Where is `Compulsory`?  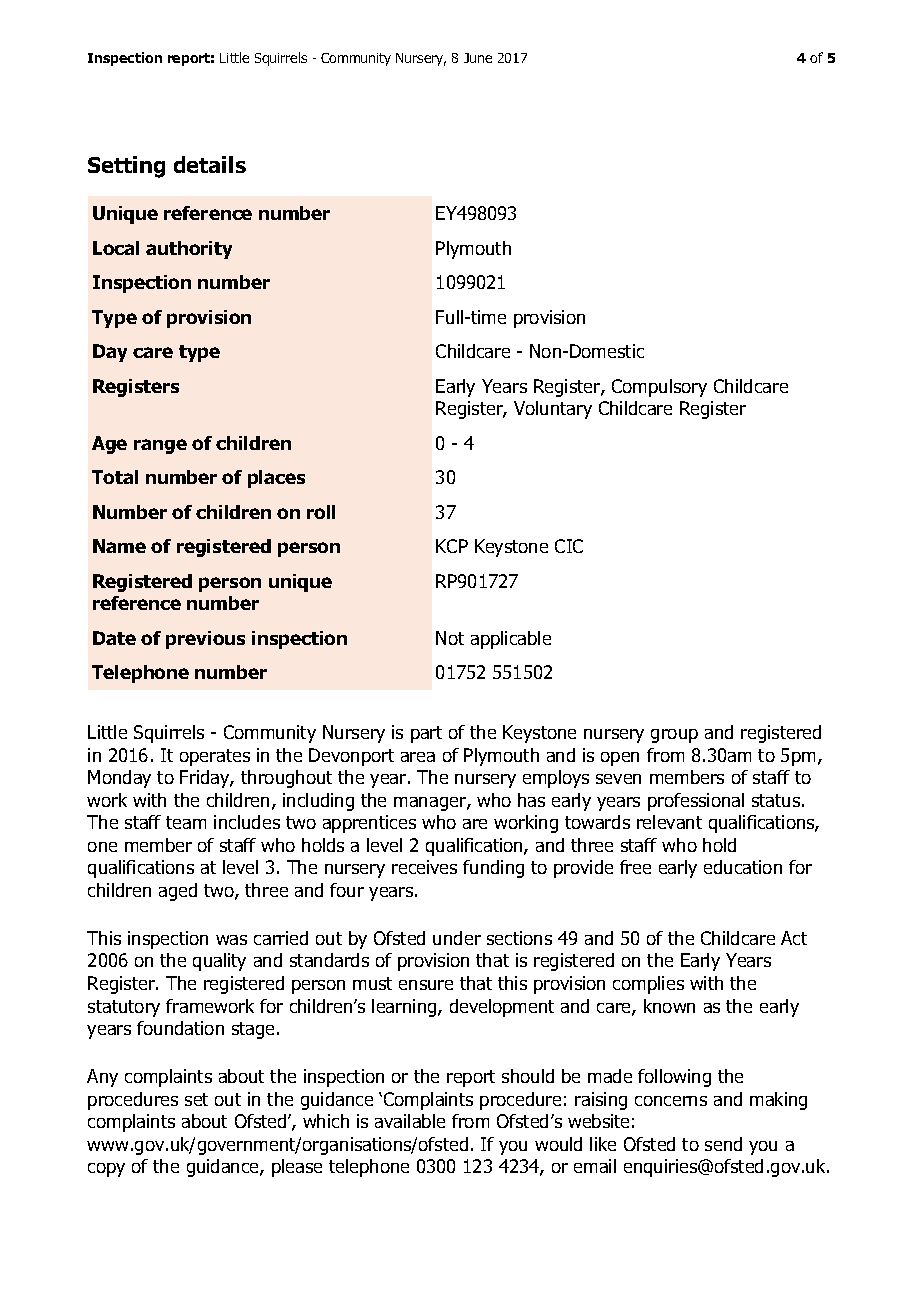 Compulsory is located at coordinates (659, 388).
